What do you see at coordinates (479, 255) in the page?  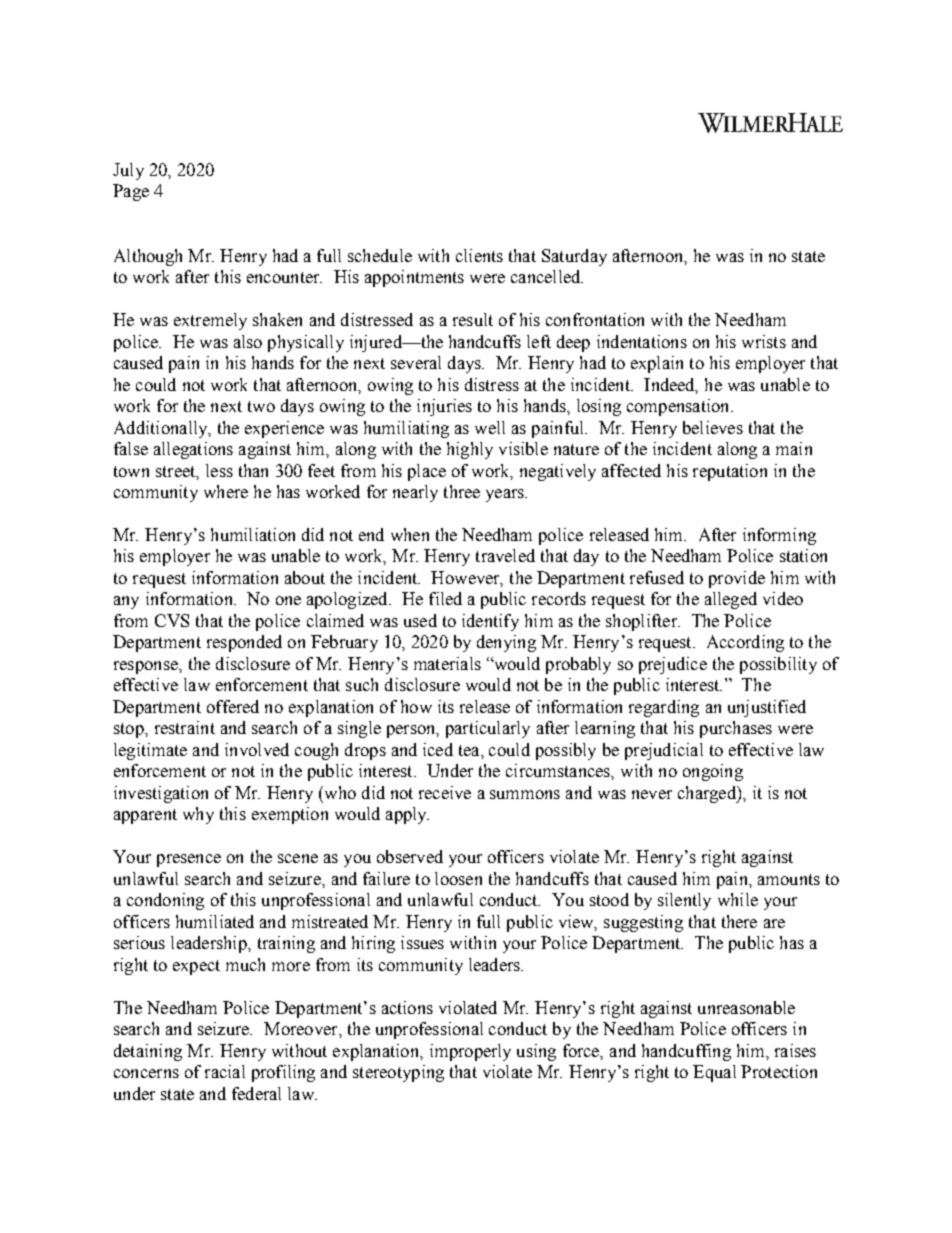 I see `clients` at bounding box center [479, 255].
